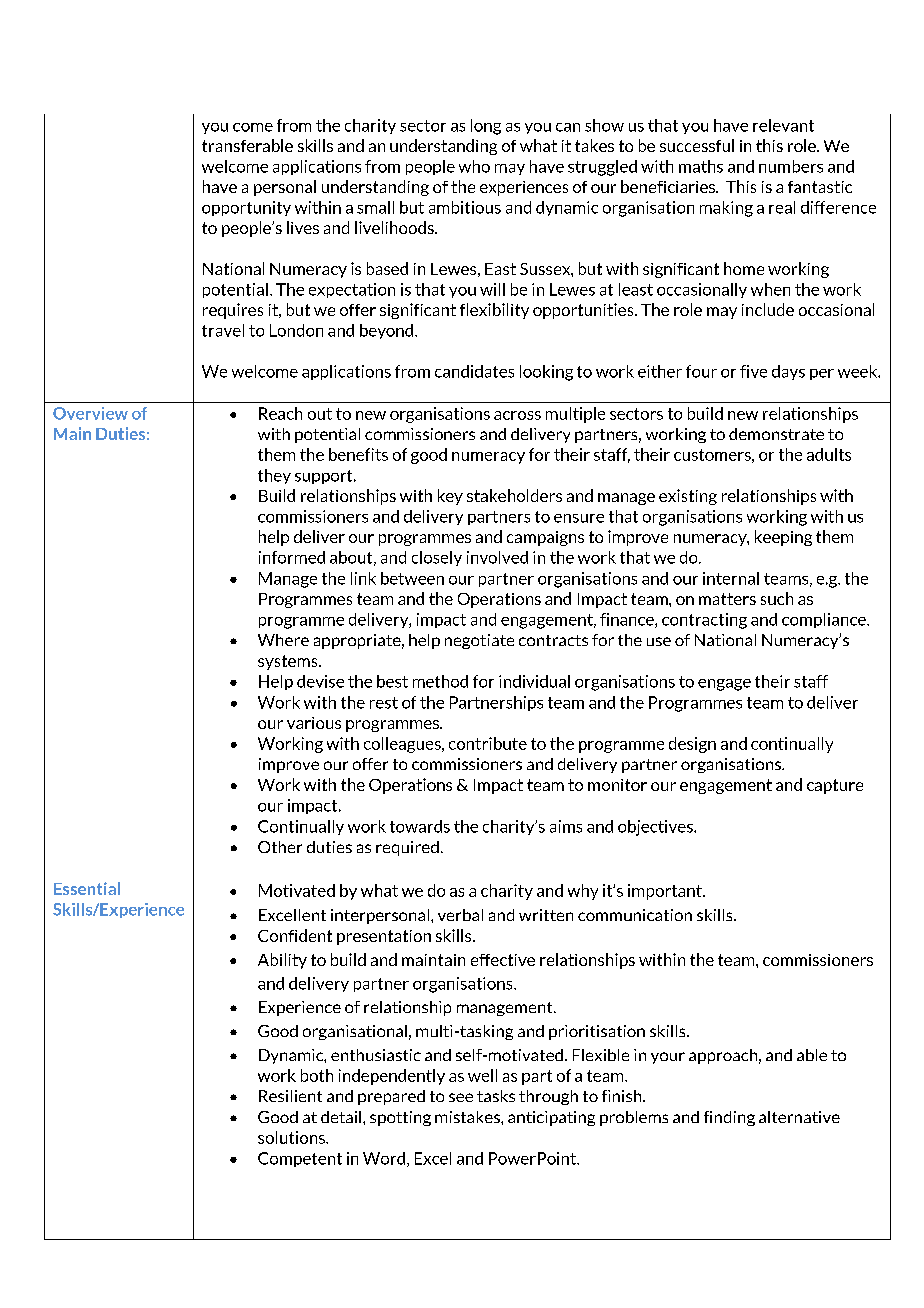 The height and width of the screenshot is (1308, 924). What do you see at coordinates (280, 847) in the screenshot?
I see `Other` at bounding box center [280, 847].
